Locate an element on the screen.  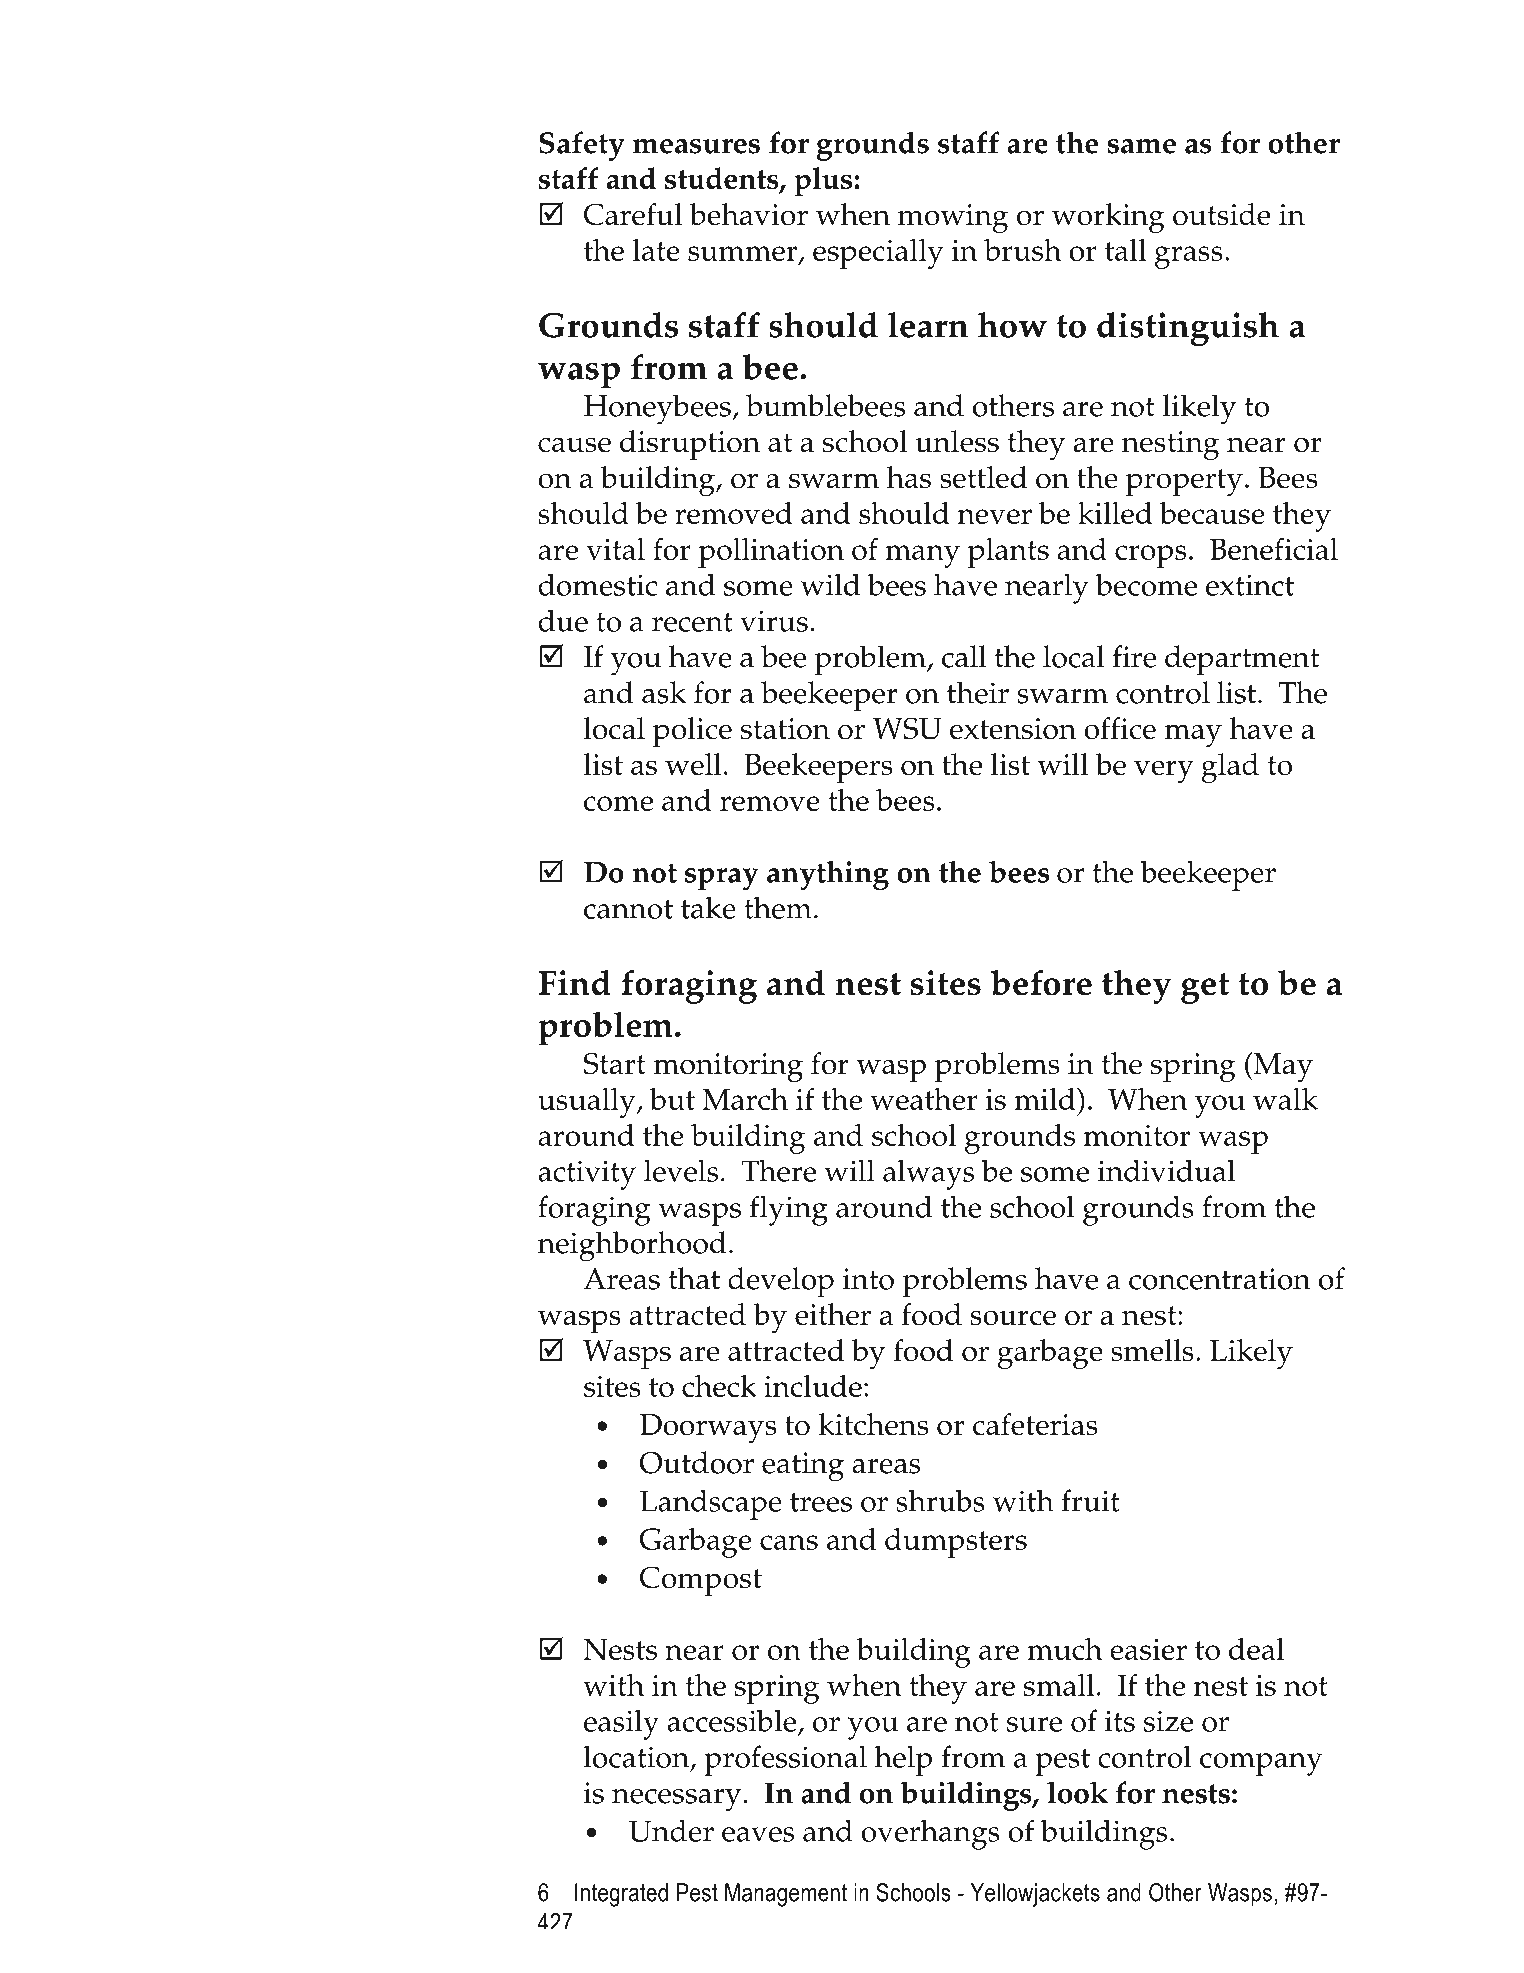
Landscape is located at coordinates (711, 1504).
